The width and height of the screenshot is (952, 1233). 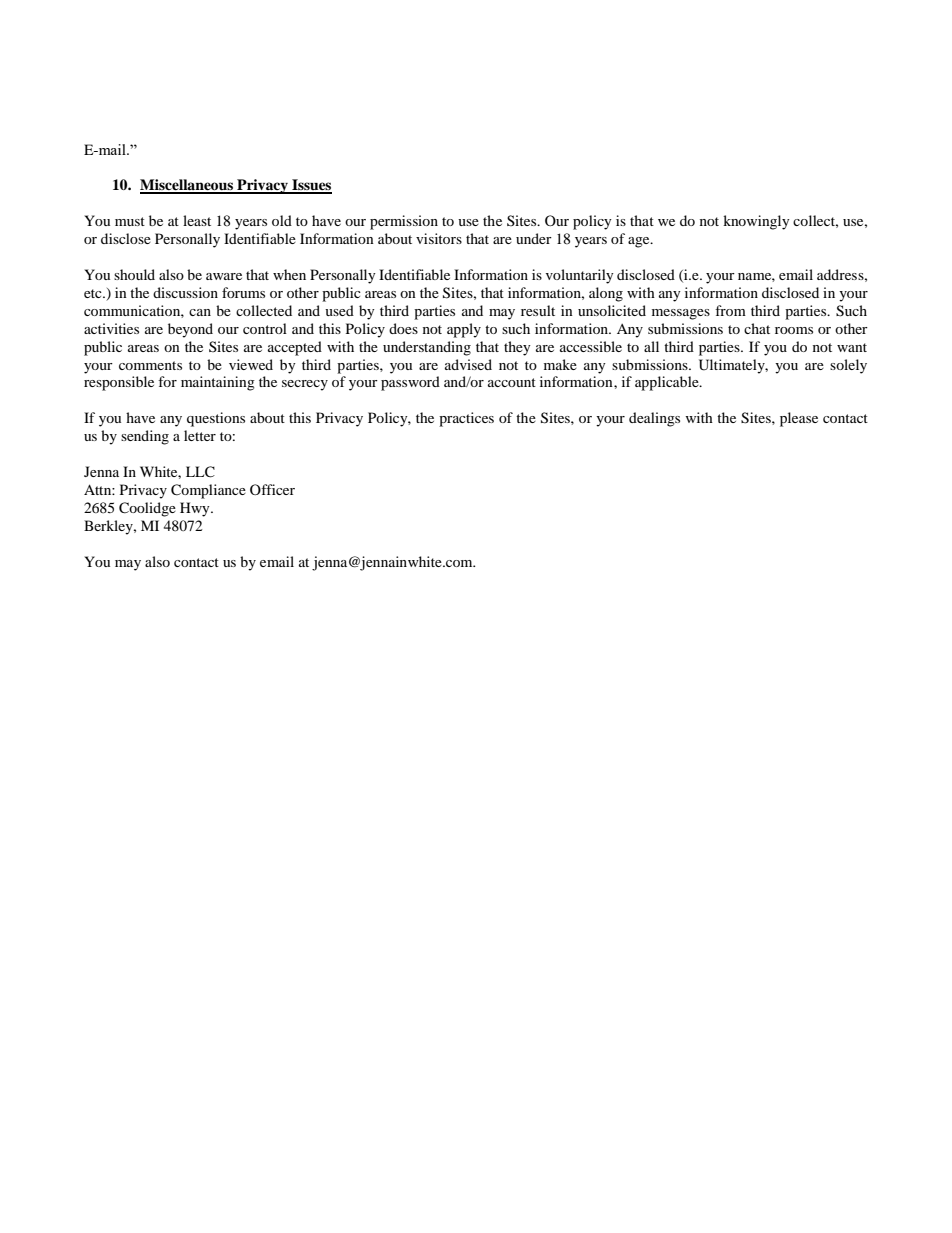 I want to click on rooms, so click(x=794, y=330).
